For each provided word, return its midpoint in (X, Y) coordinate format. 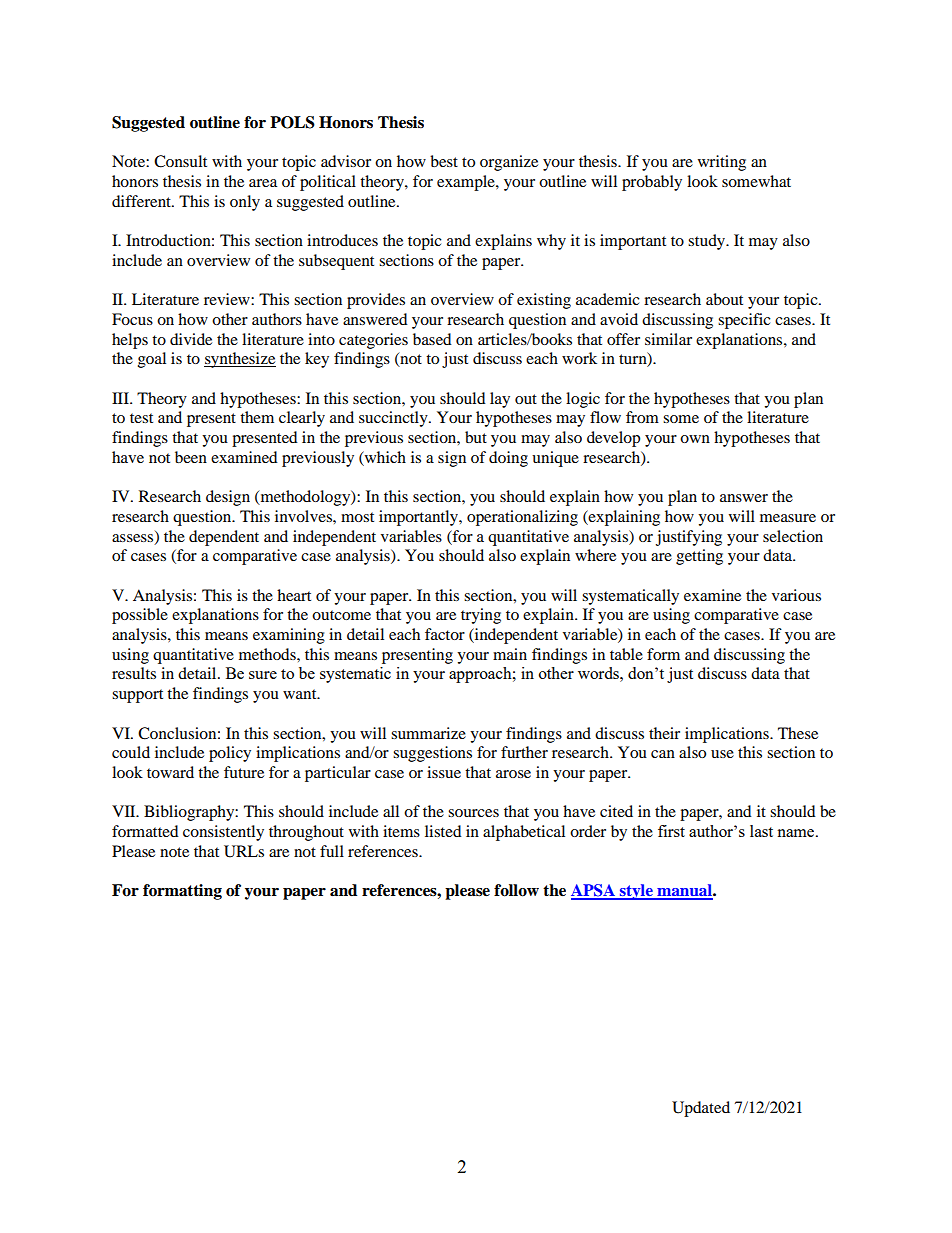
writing (722, 163)
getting (699, 557)
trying (481, 616)
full (332, 851)
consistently (223, 833)
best (444, 161)
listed (443, 831)
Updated (701, 1109)
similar (668, 339)
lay (500, 400)
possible (140, 616)
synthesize (240, 360)
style (636, 892)
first (671, 831)
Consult (180, 161)
